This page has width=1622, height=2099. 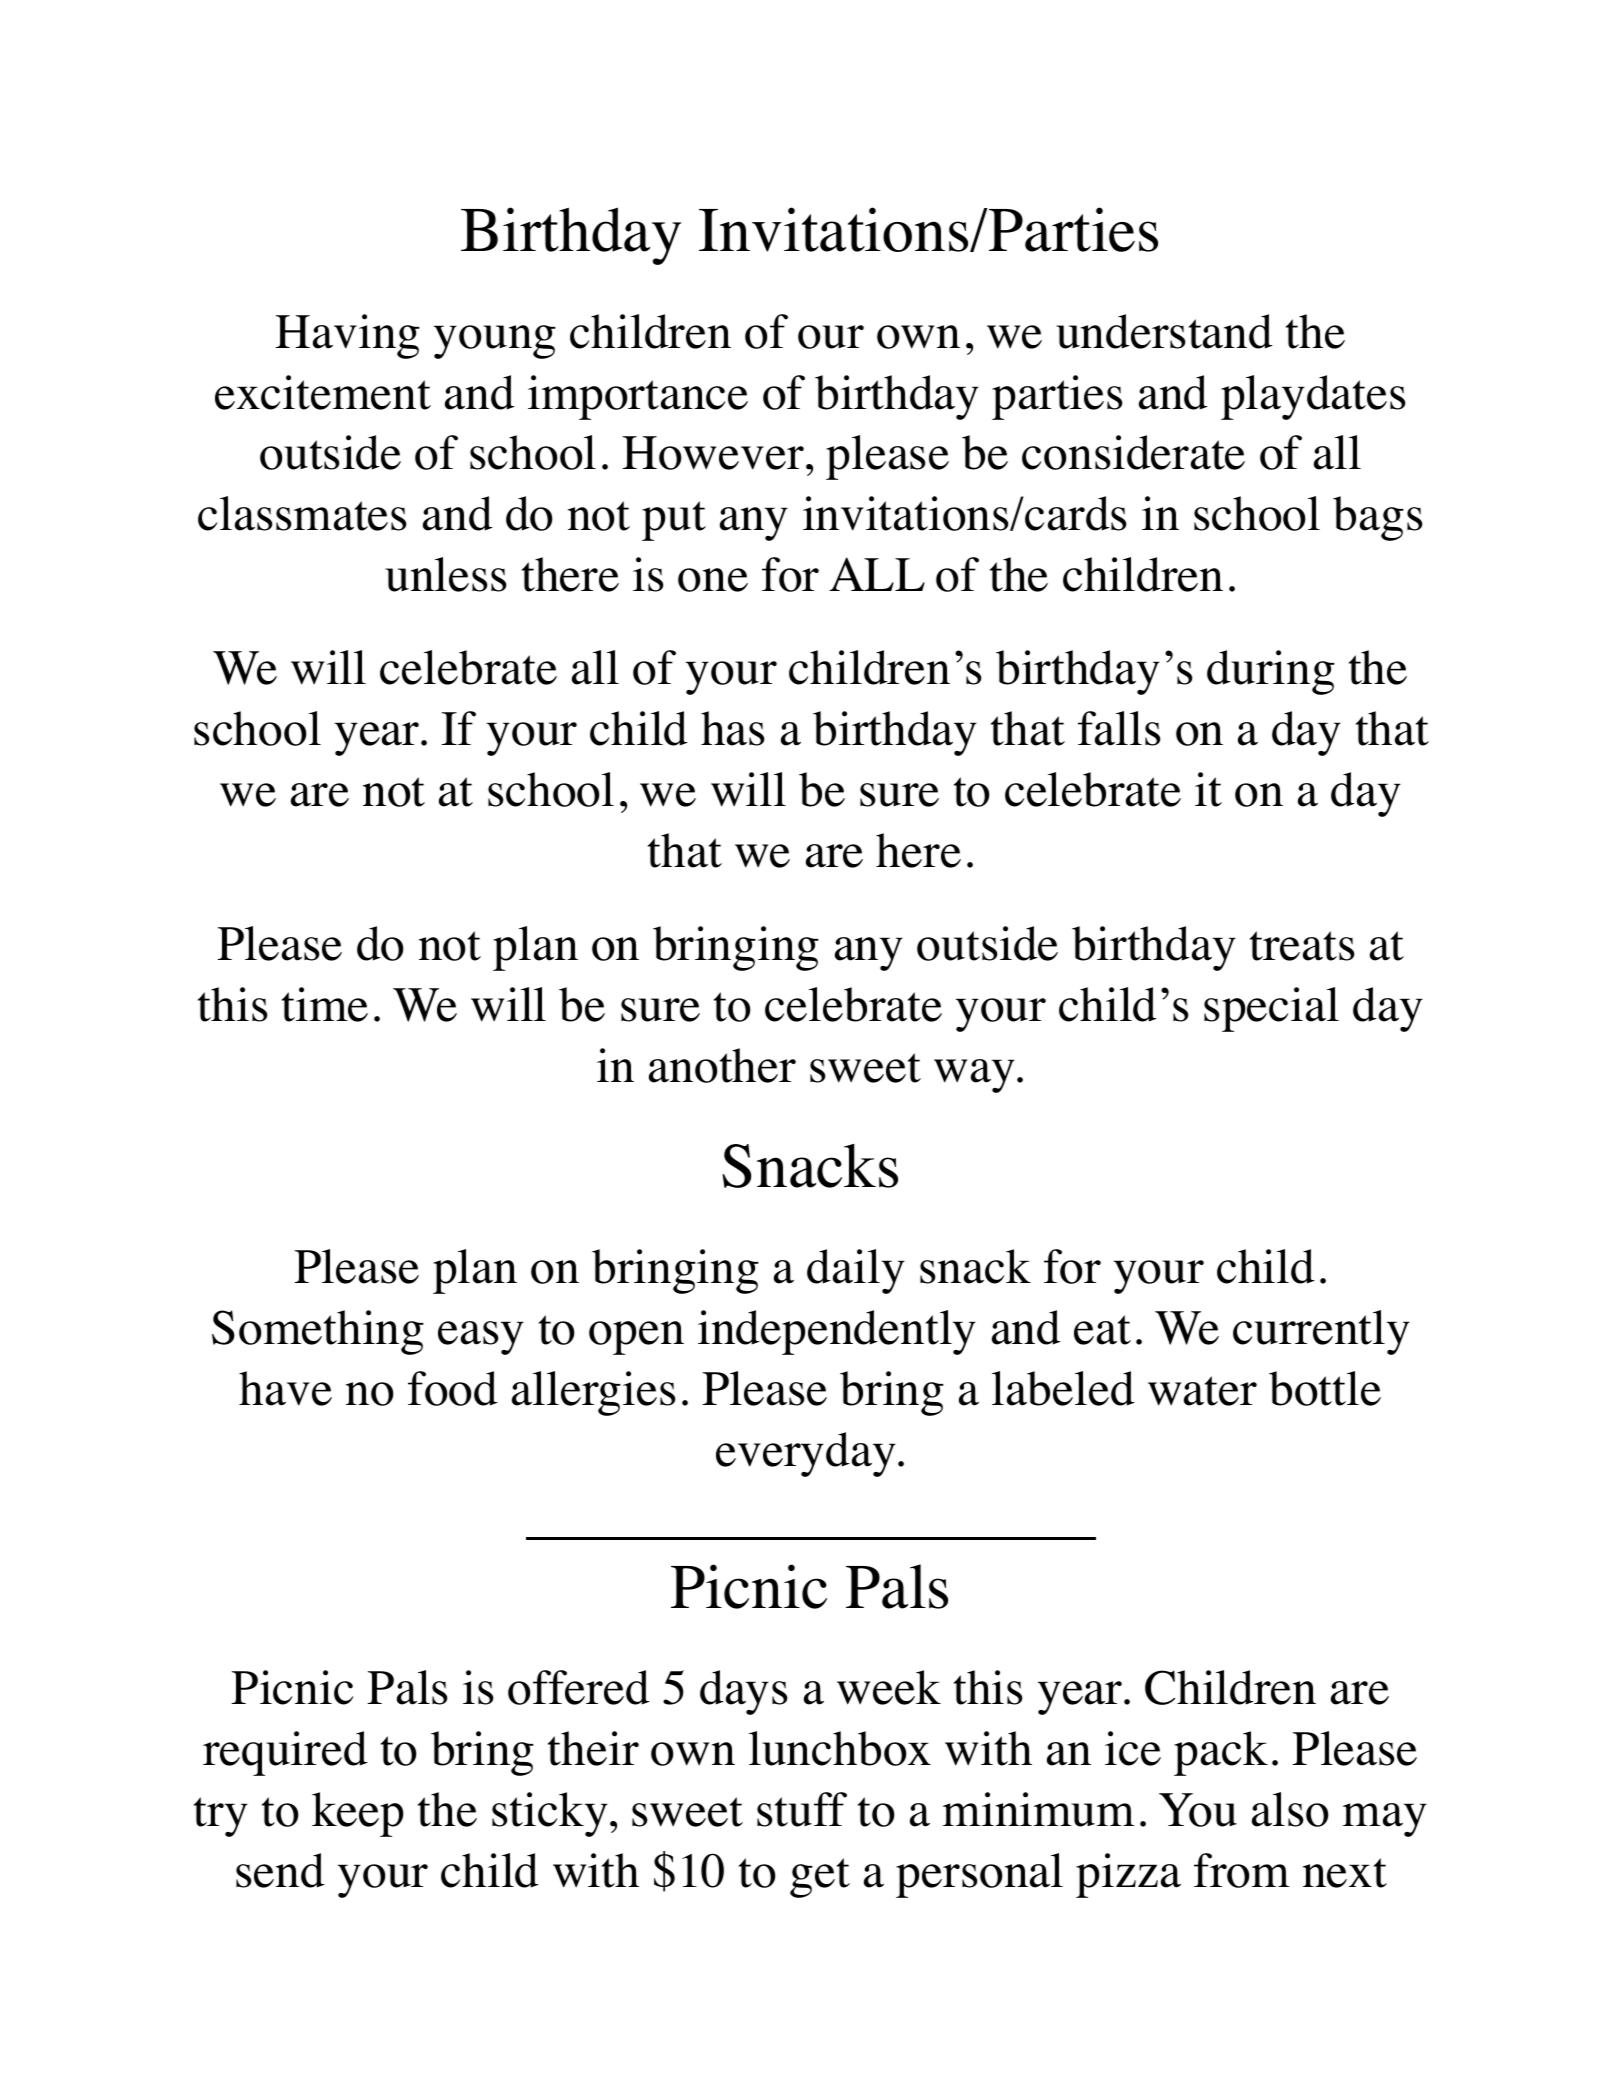 I want to click on water, so click(x=1202, y=1391).
